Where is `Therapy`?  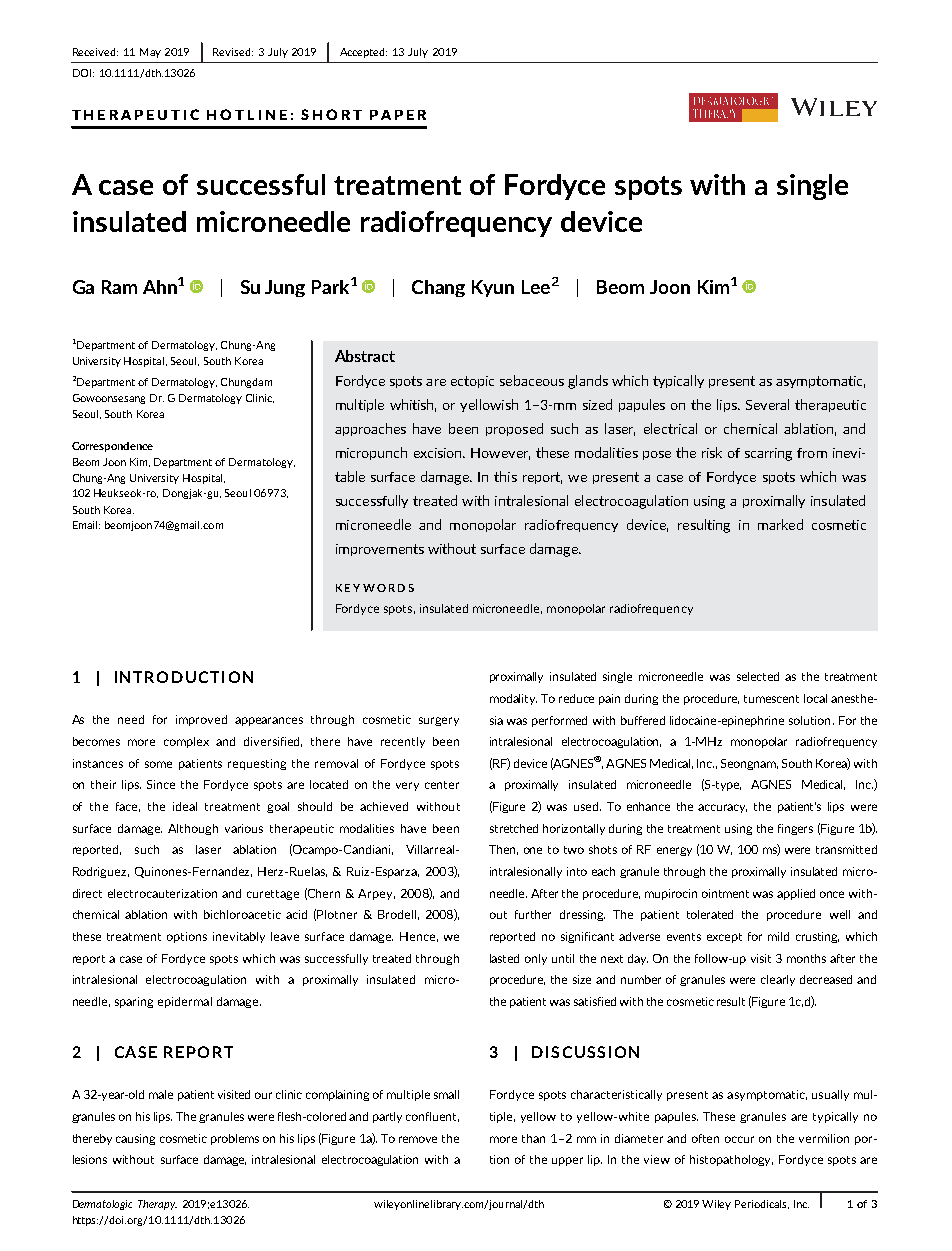 Therapy is located at coordinates (157, 1205).
